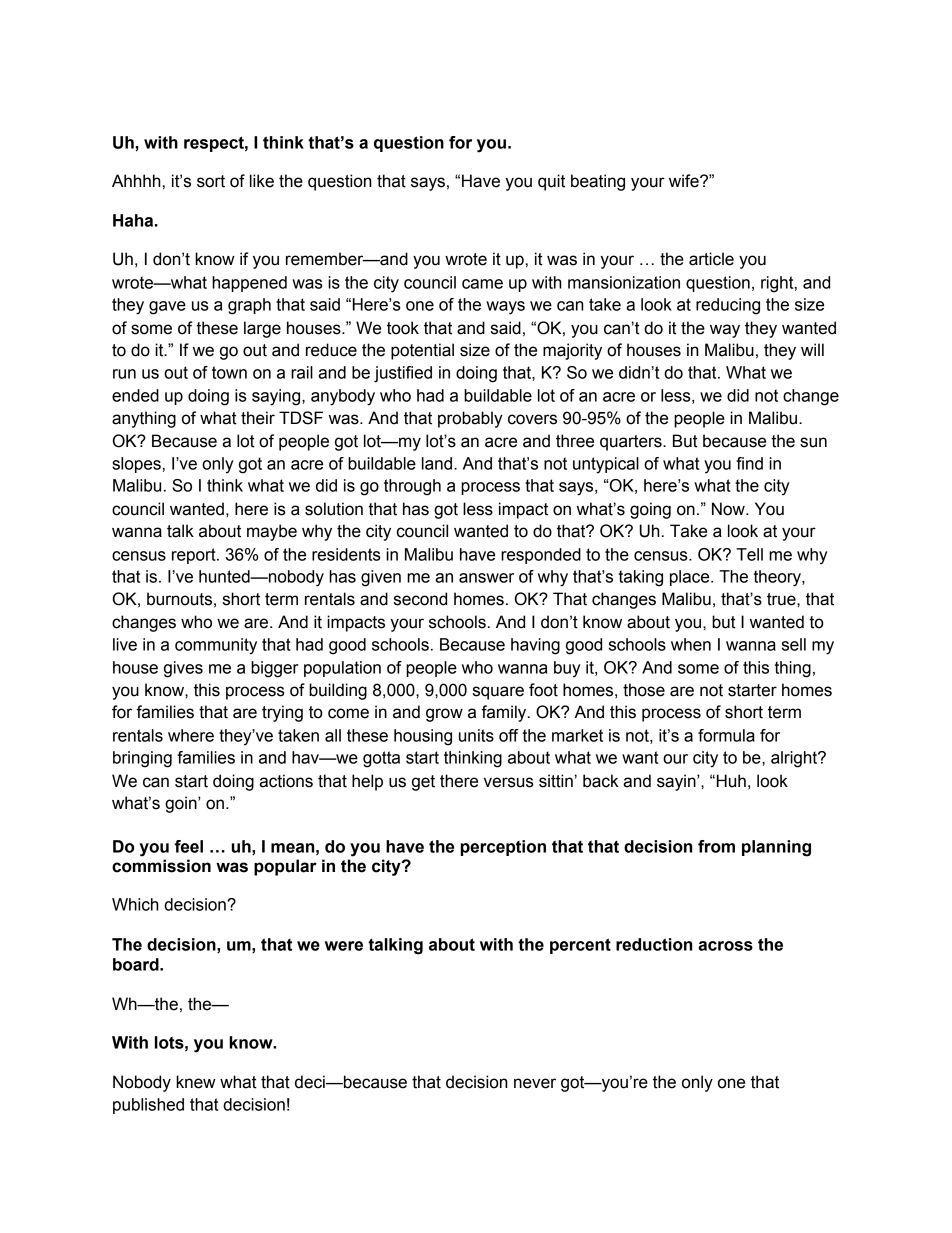 The image size is (952, 1233). What do you see at coordinates (535, 1083) in the image?
I see `never` at bounding box center [535, 1083].
